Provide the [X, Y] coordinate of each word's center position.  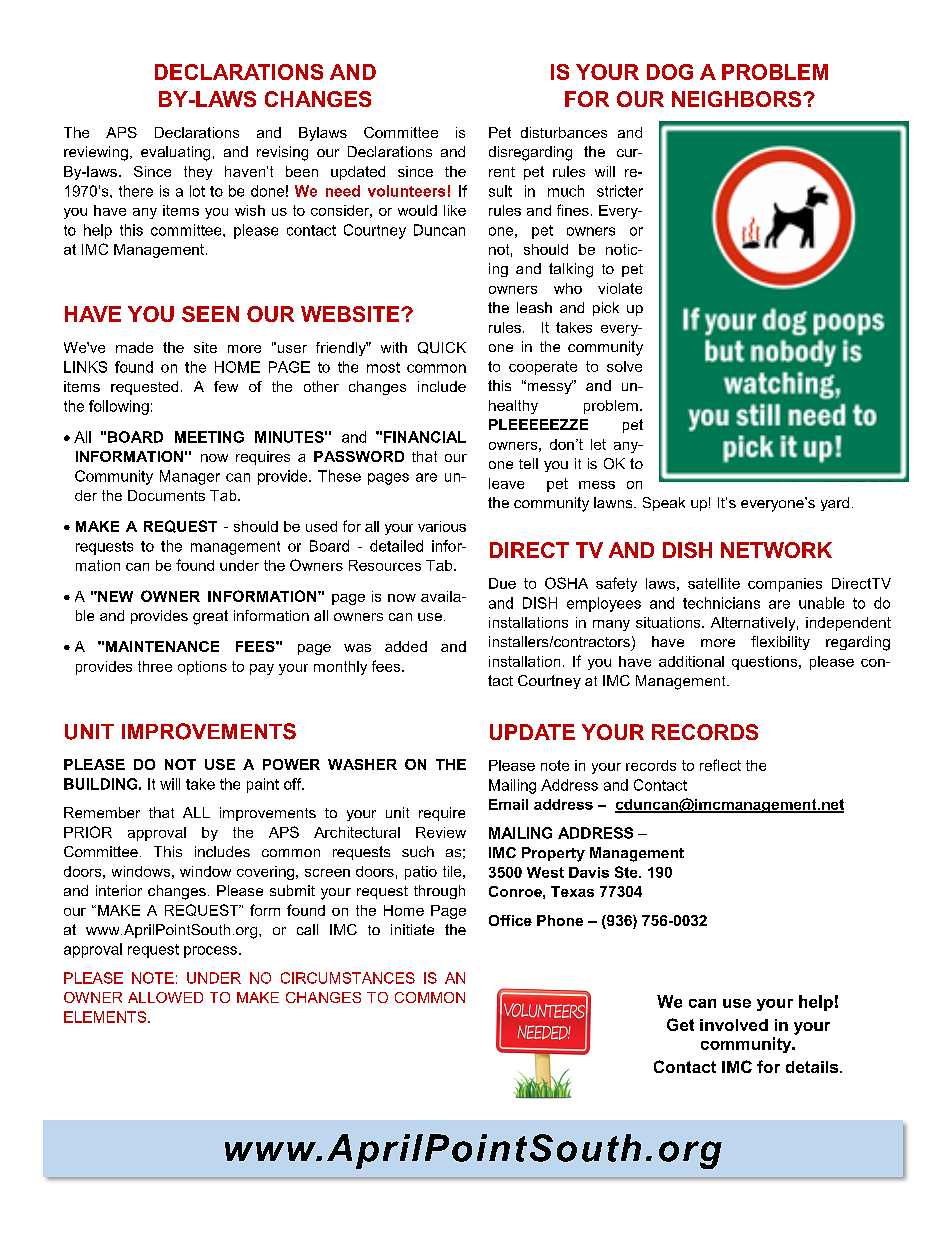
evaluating [175, 153]
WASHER [362, 764]
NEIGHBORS [738, 99]
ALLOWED [165, 997]
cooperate [543, 368]
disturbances [564, 132]
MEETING [209, 437]
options [202, 668]
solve [624, 366]
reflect [720, 765]
